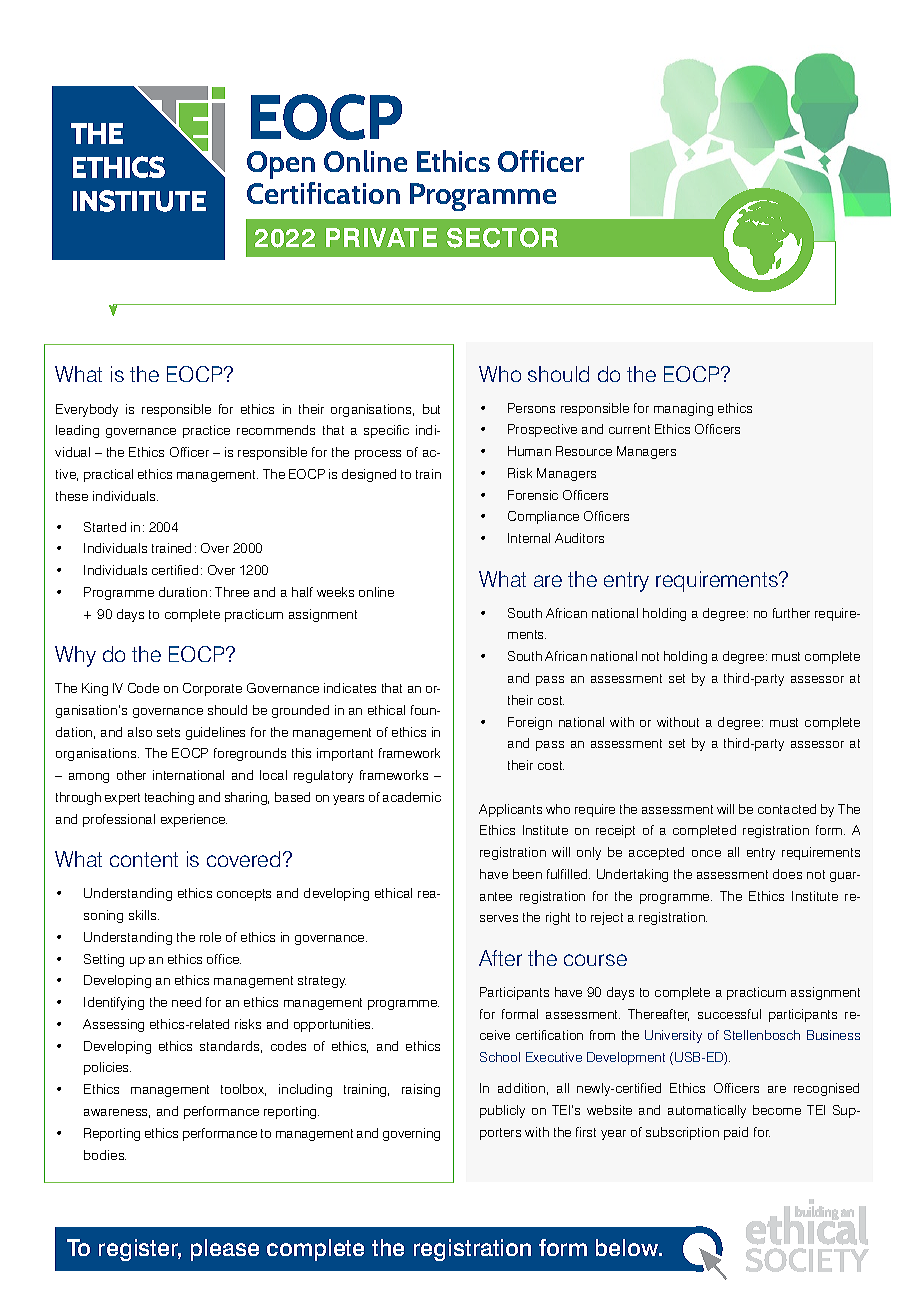 This screenshot has width=924, height=1308. I want to click on Open, so click(281, 165).
